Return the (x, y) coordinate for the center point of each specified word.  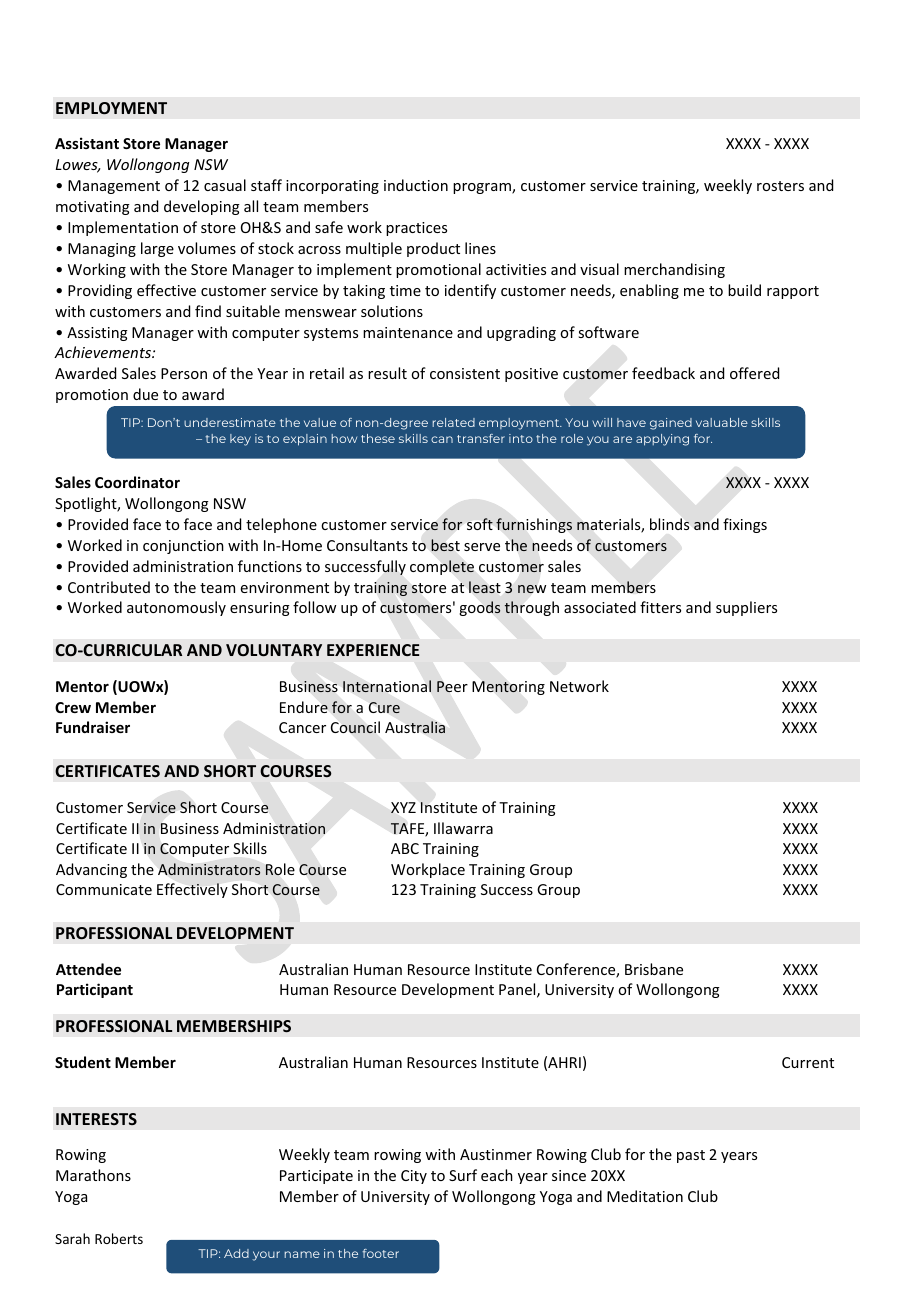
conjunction (183, 547)
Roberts (119, 1238)
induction (416, 185)
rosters (780, 186)
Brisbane (654, 969)
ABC (405, 848)
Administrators (209, 869)
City (414, 1177)
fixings (745, 525)
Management (114, 187)
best (445, 545)
